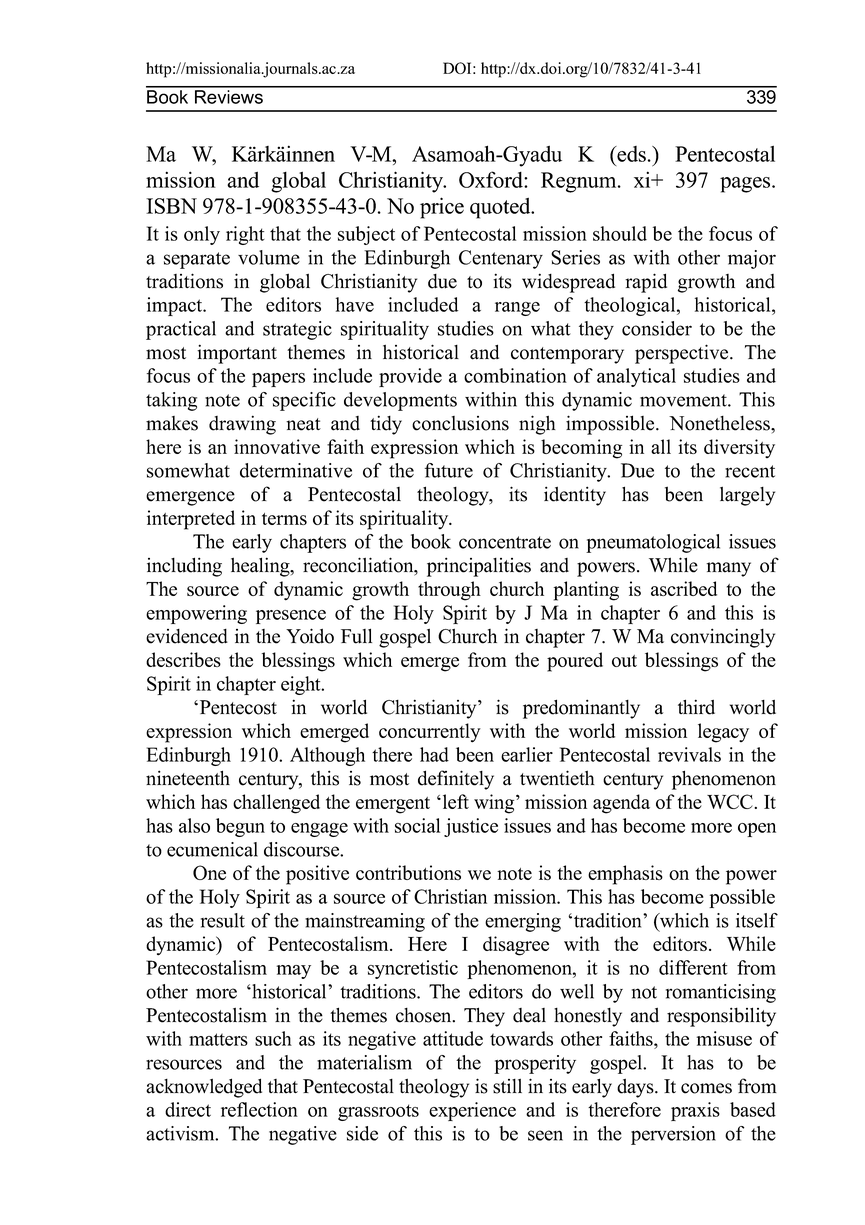 Image resolution: width=865 pixels, height=1225 pixels. Describe the element at coordinates (259, 1109) in the screenshot. I see `reflection` at that location.
